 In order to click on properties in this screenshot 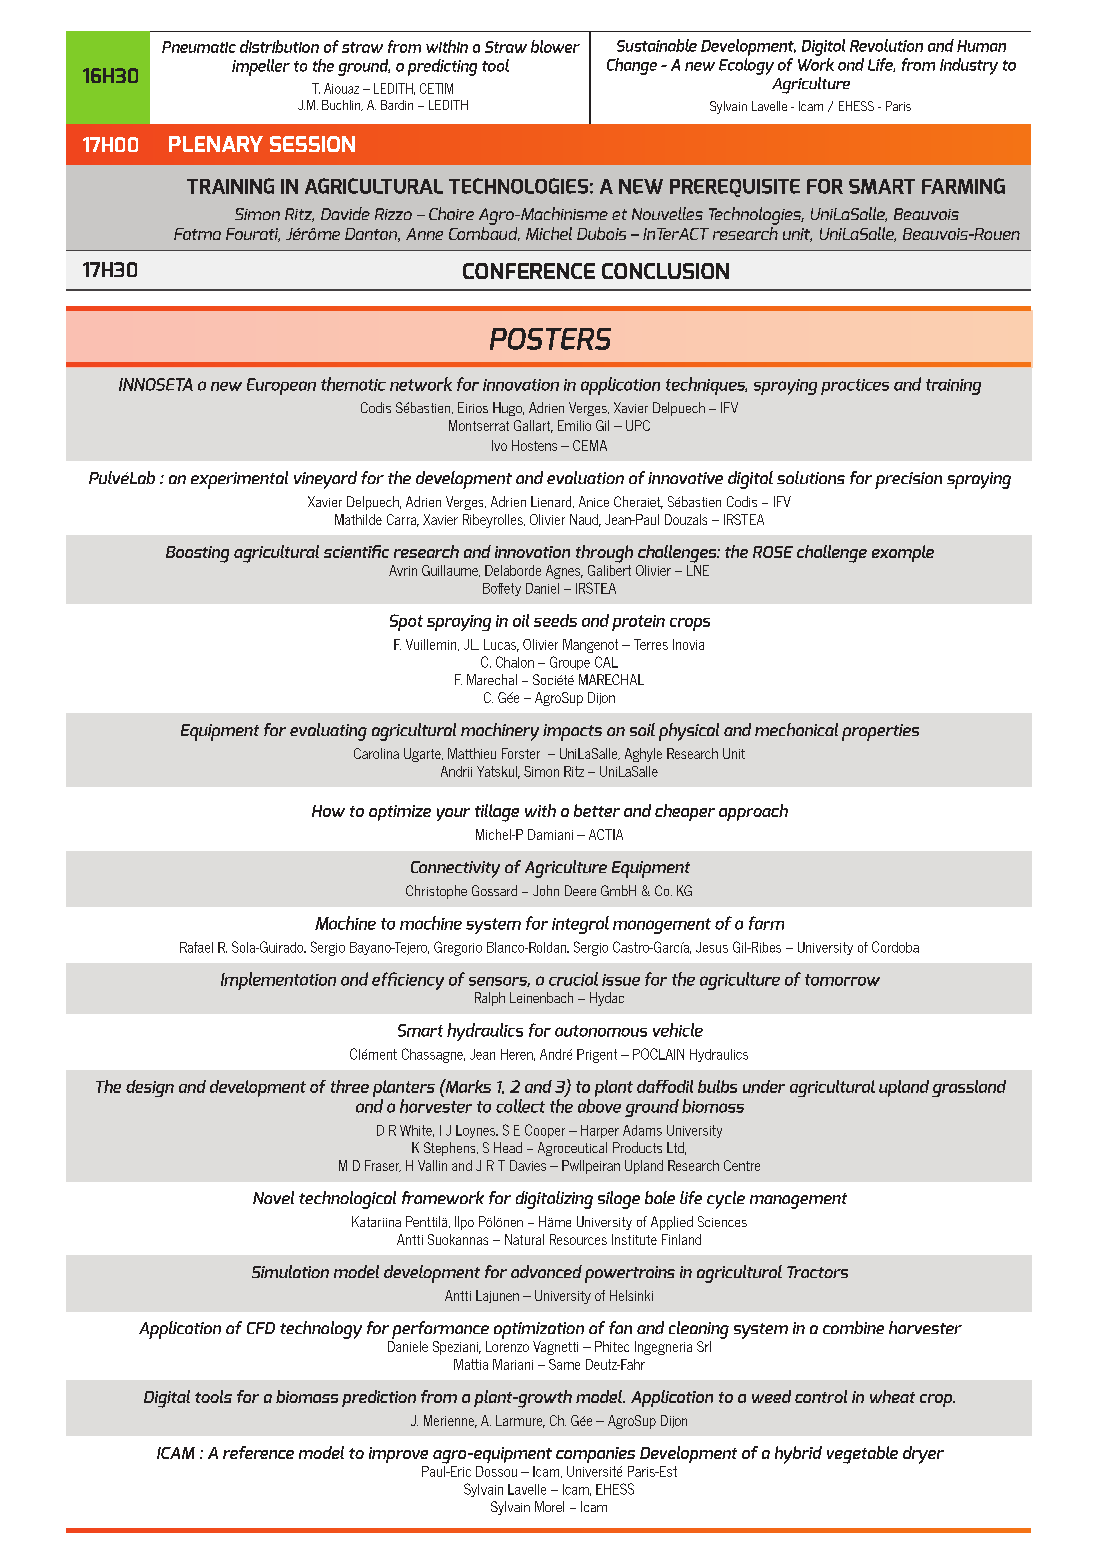, I will do `click(880, 732)`.
